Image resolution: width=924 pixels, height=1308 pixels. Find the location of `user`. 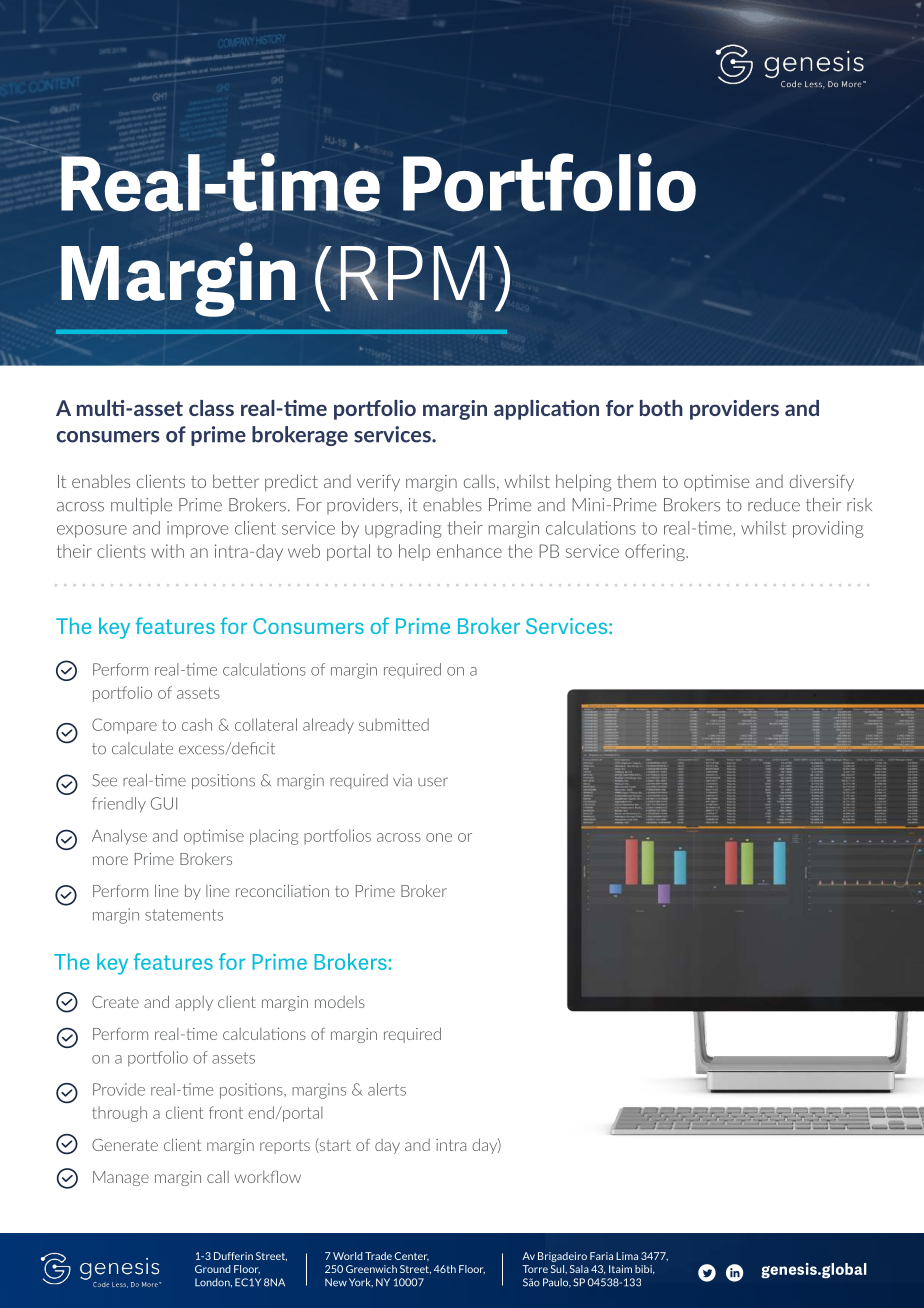

user is located at coordinates (433, 782).
